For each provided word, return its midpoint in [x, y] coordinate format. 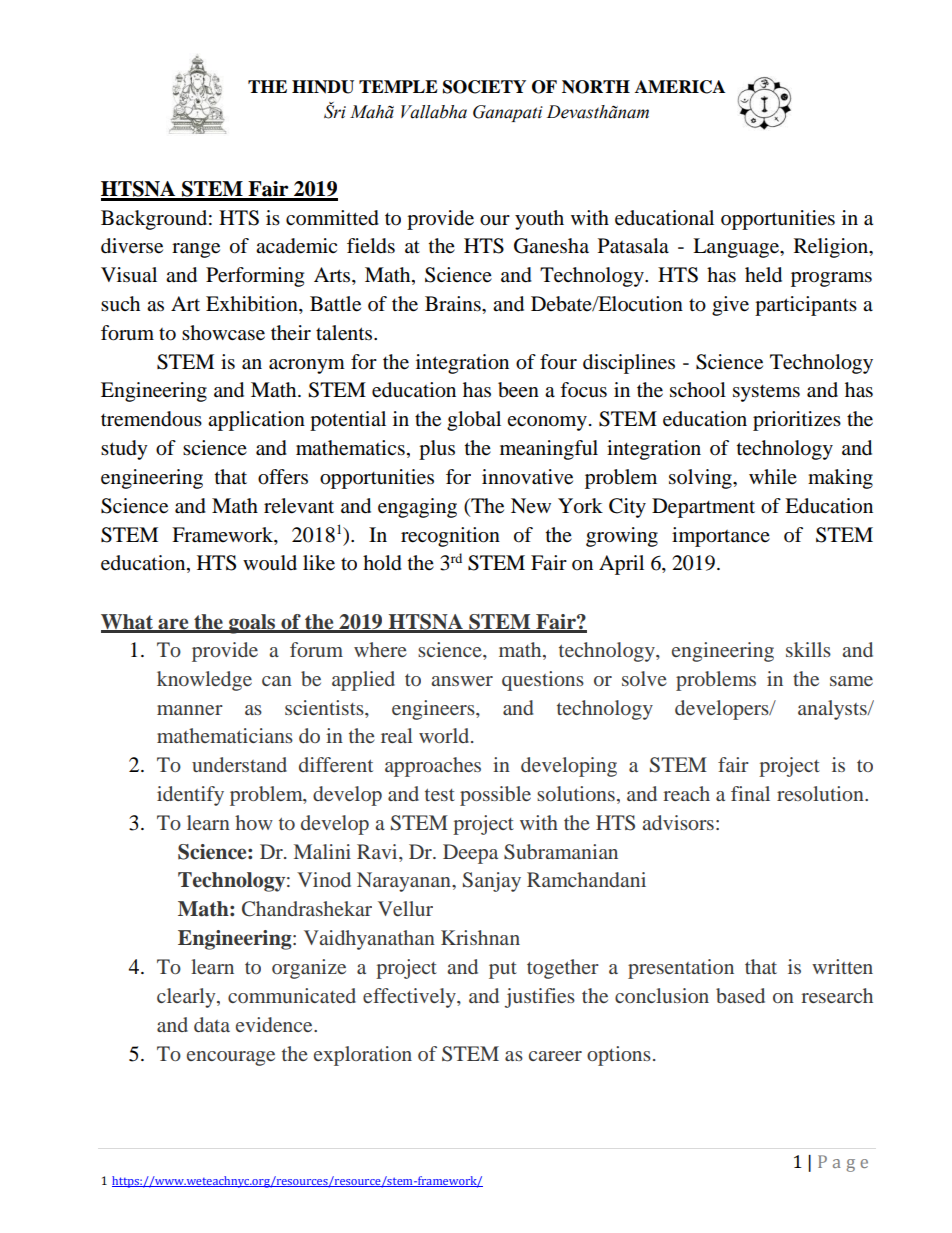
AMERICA [680, 87]
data [212, 1024]
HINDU [323, 87]
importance [721, 537]
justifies [540, 998]
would [270, 563]
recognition [450, 537]
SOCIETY [484, 87]
